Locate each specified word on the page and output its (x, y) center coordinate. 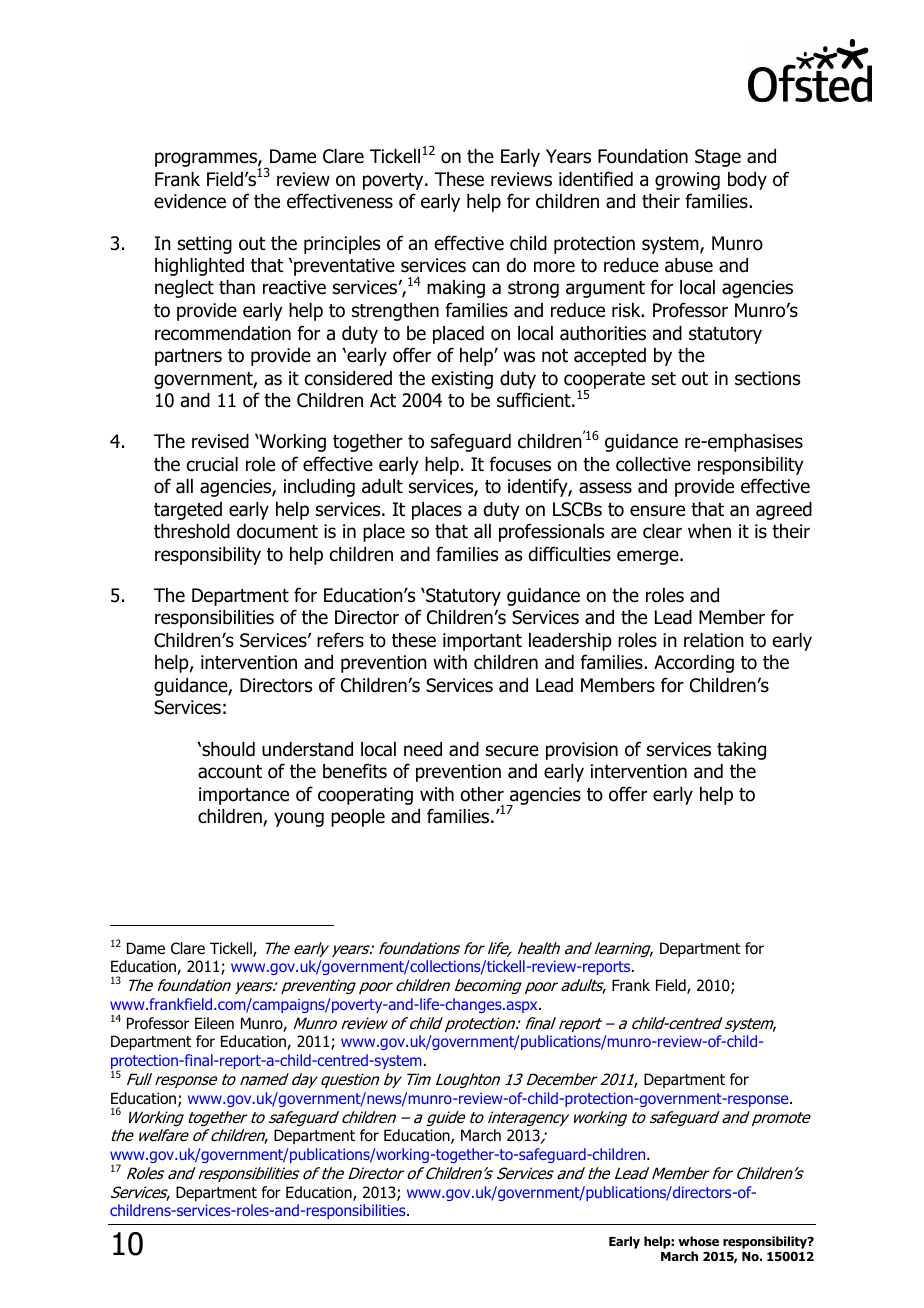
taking (741, 751)
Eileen (214, 1023)
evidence (190, 201)
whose (698, 1241)
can (486, 267)
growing (687, 181)
